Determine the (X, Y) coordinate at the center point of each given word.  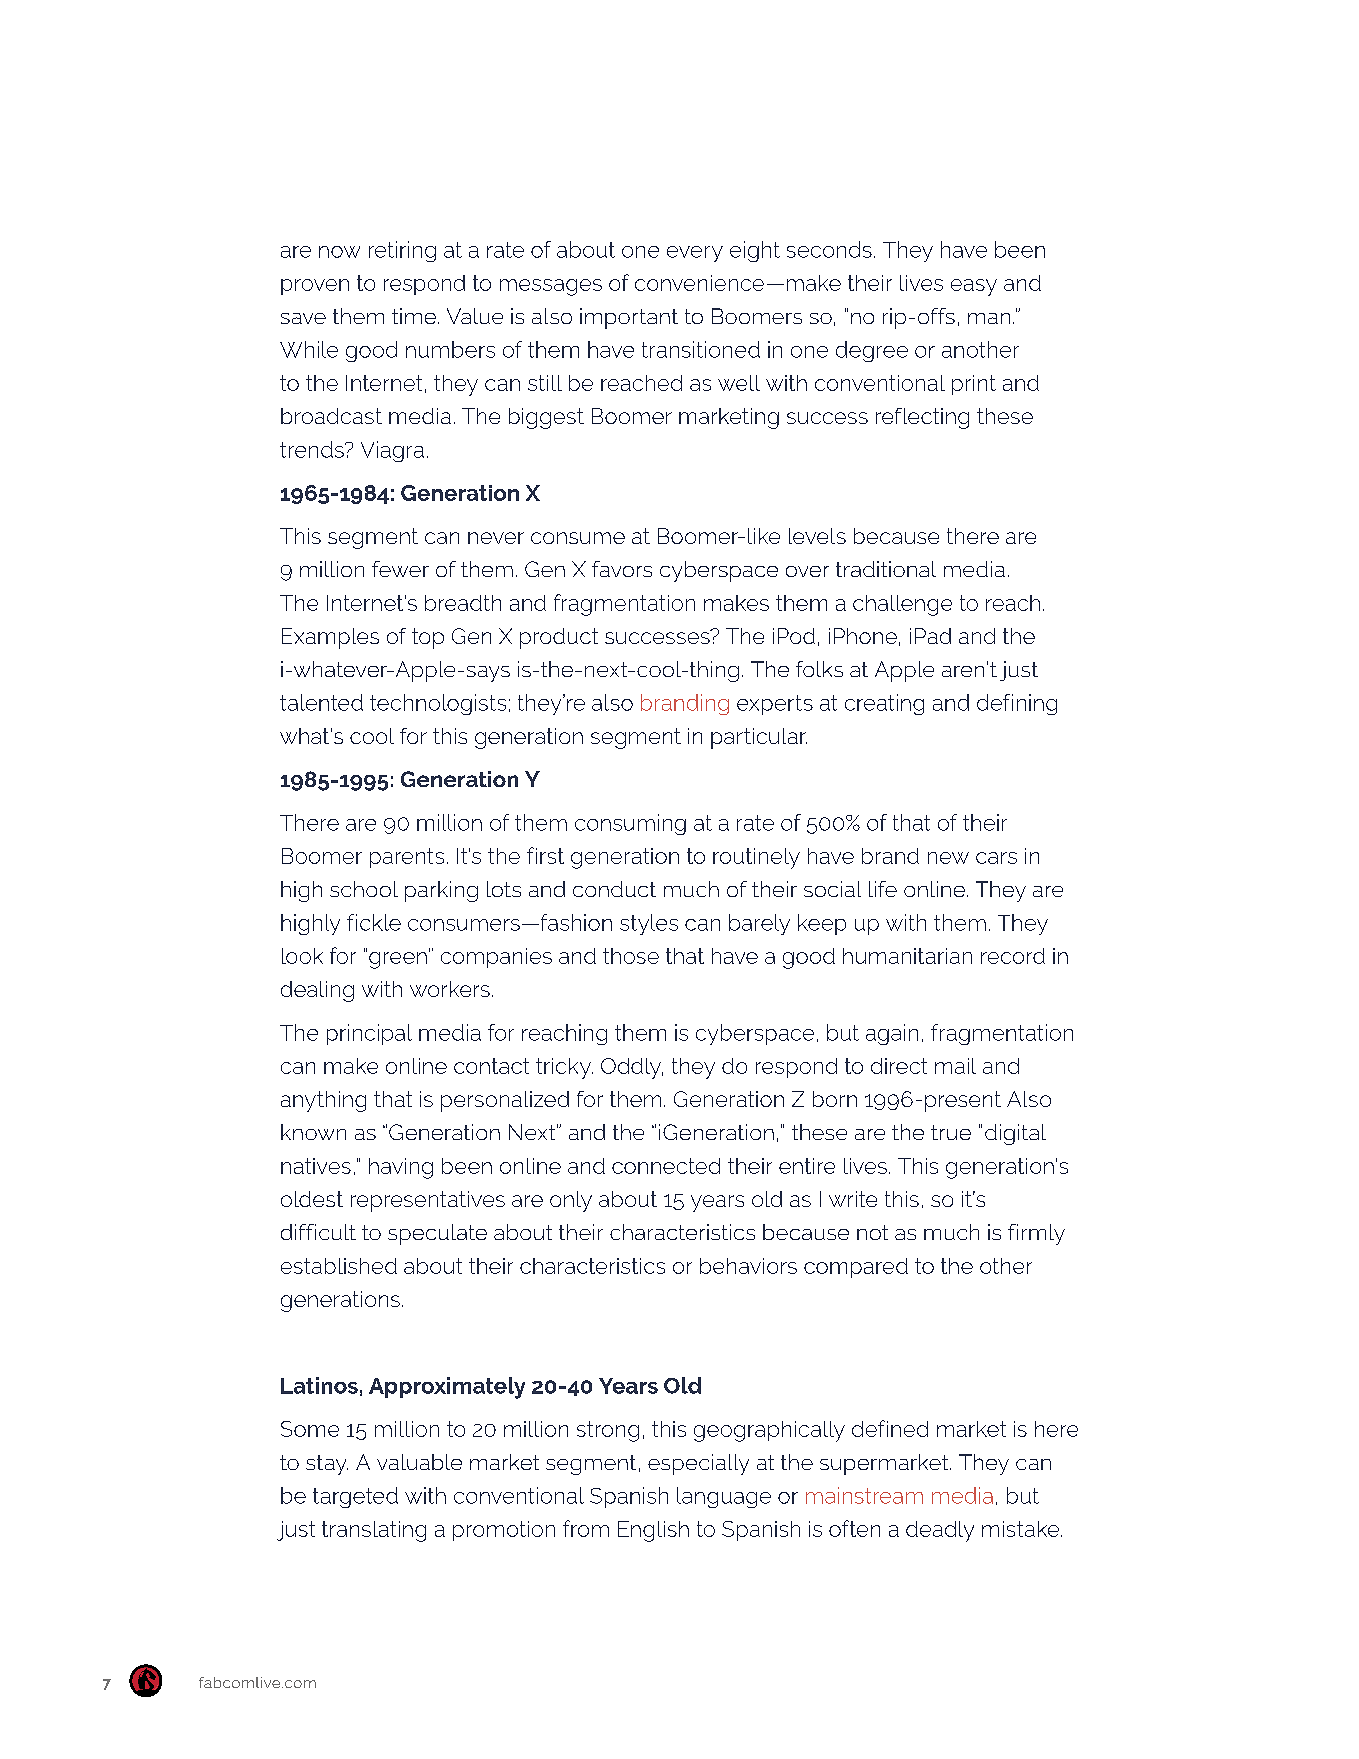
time (415, 316)
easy (974, 287)
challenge (902, 605)
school (364, 889)
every (695, 254)
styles (649, 924)
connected (666, 1166)
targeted (355, 1497)
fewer (400, 569)
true (951, 1132)
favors (622, 569)
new (948, 858)
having (401, 1168)
